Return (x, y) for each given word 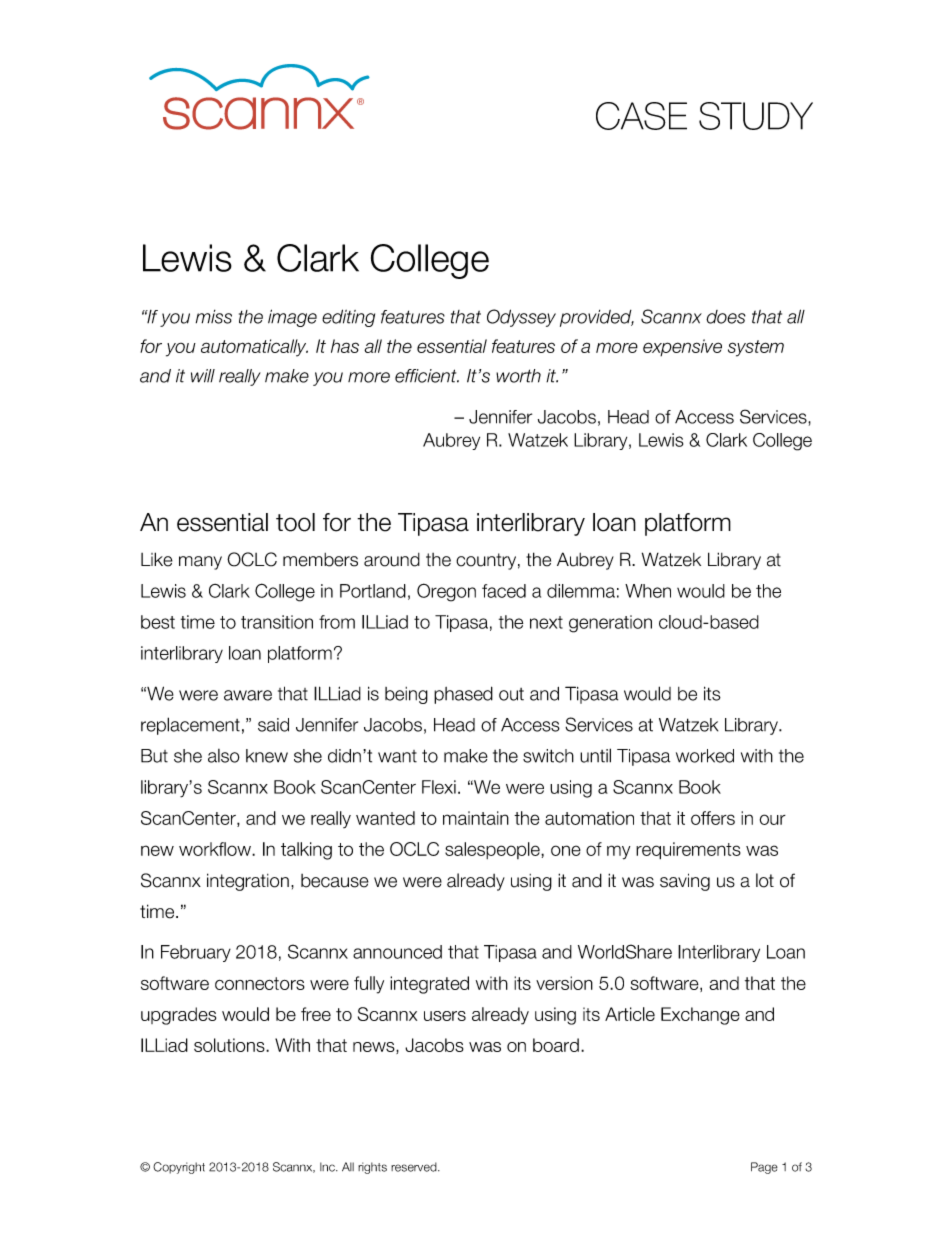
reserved (415, 1167)
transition (277, 622)
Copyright (179, 1168)
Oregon (446, 592)
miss (214, 317)
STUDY (756, 116)
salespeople (493, 850)
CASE (641, 116)
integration (248, 882)
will (203, 376)
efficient (427, 376)
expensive (682, 347)
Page (764, 1168)
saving (685, 882)
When (648, 591)
